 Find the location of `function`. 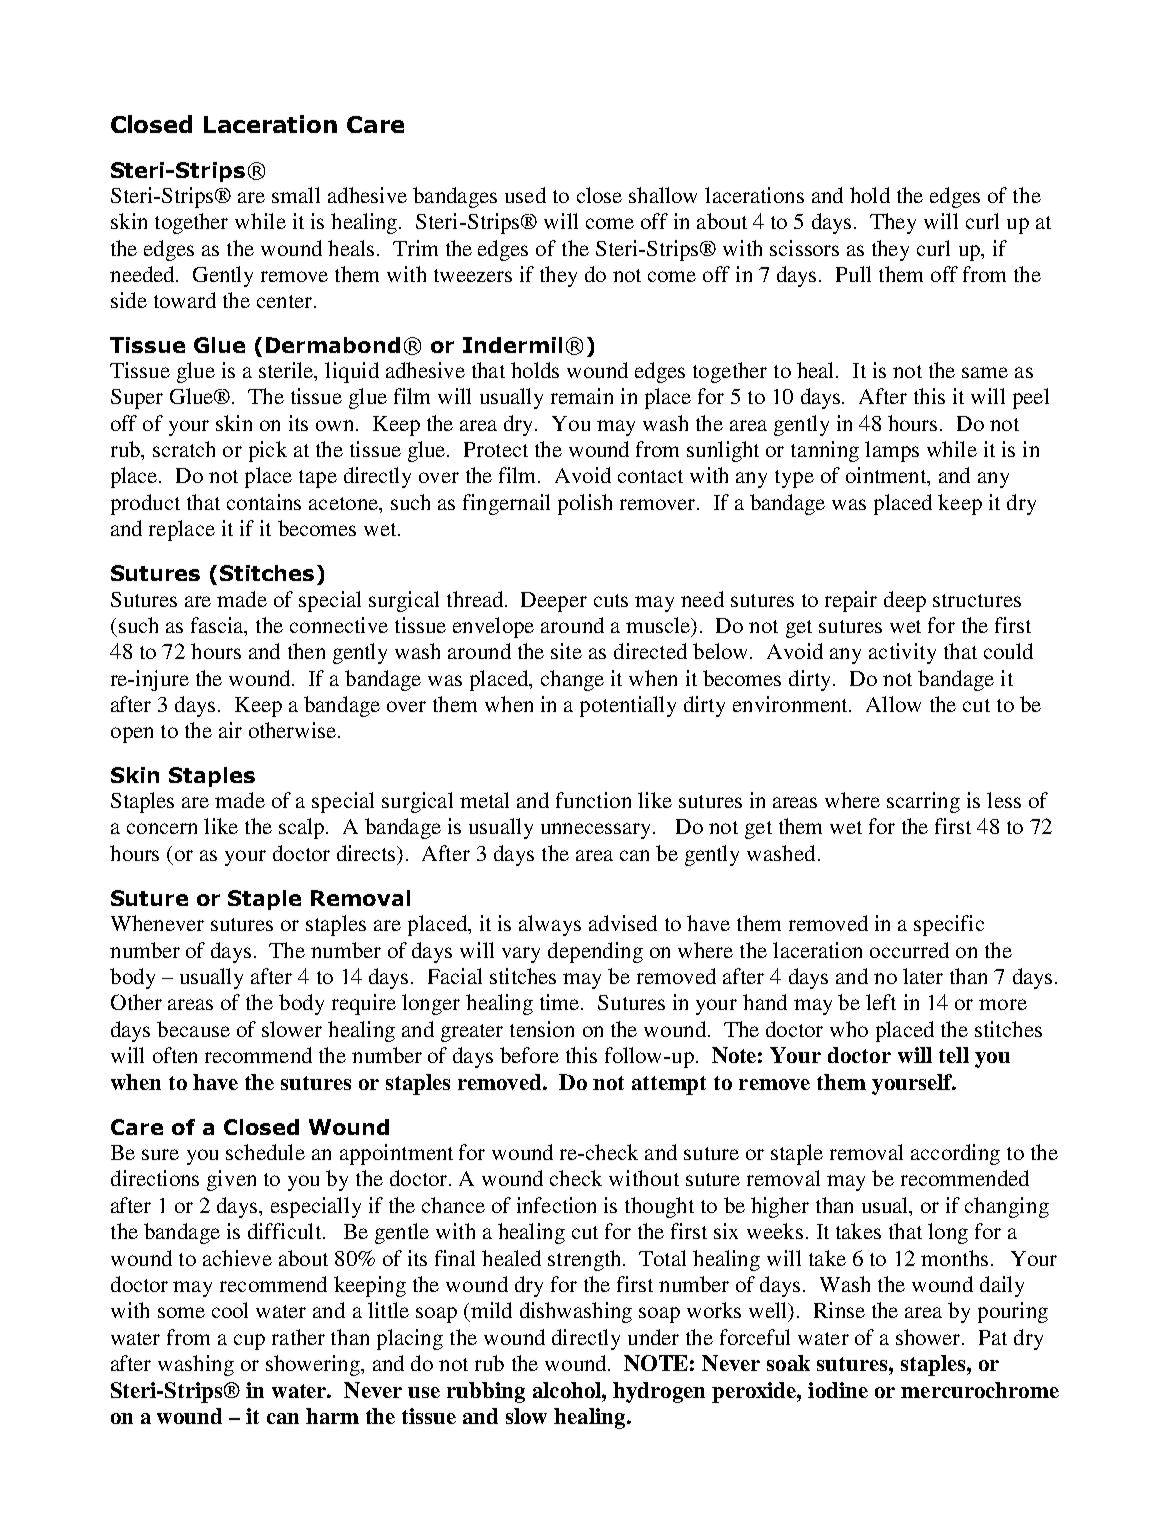

function is located at coordinates (593, 800).
